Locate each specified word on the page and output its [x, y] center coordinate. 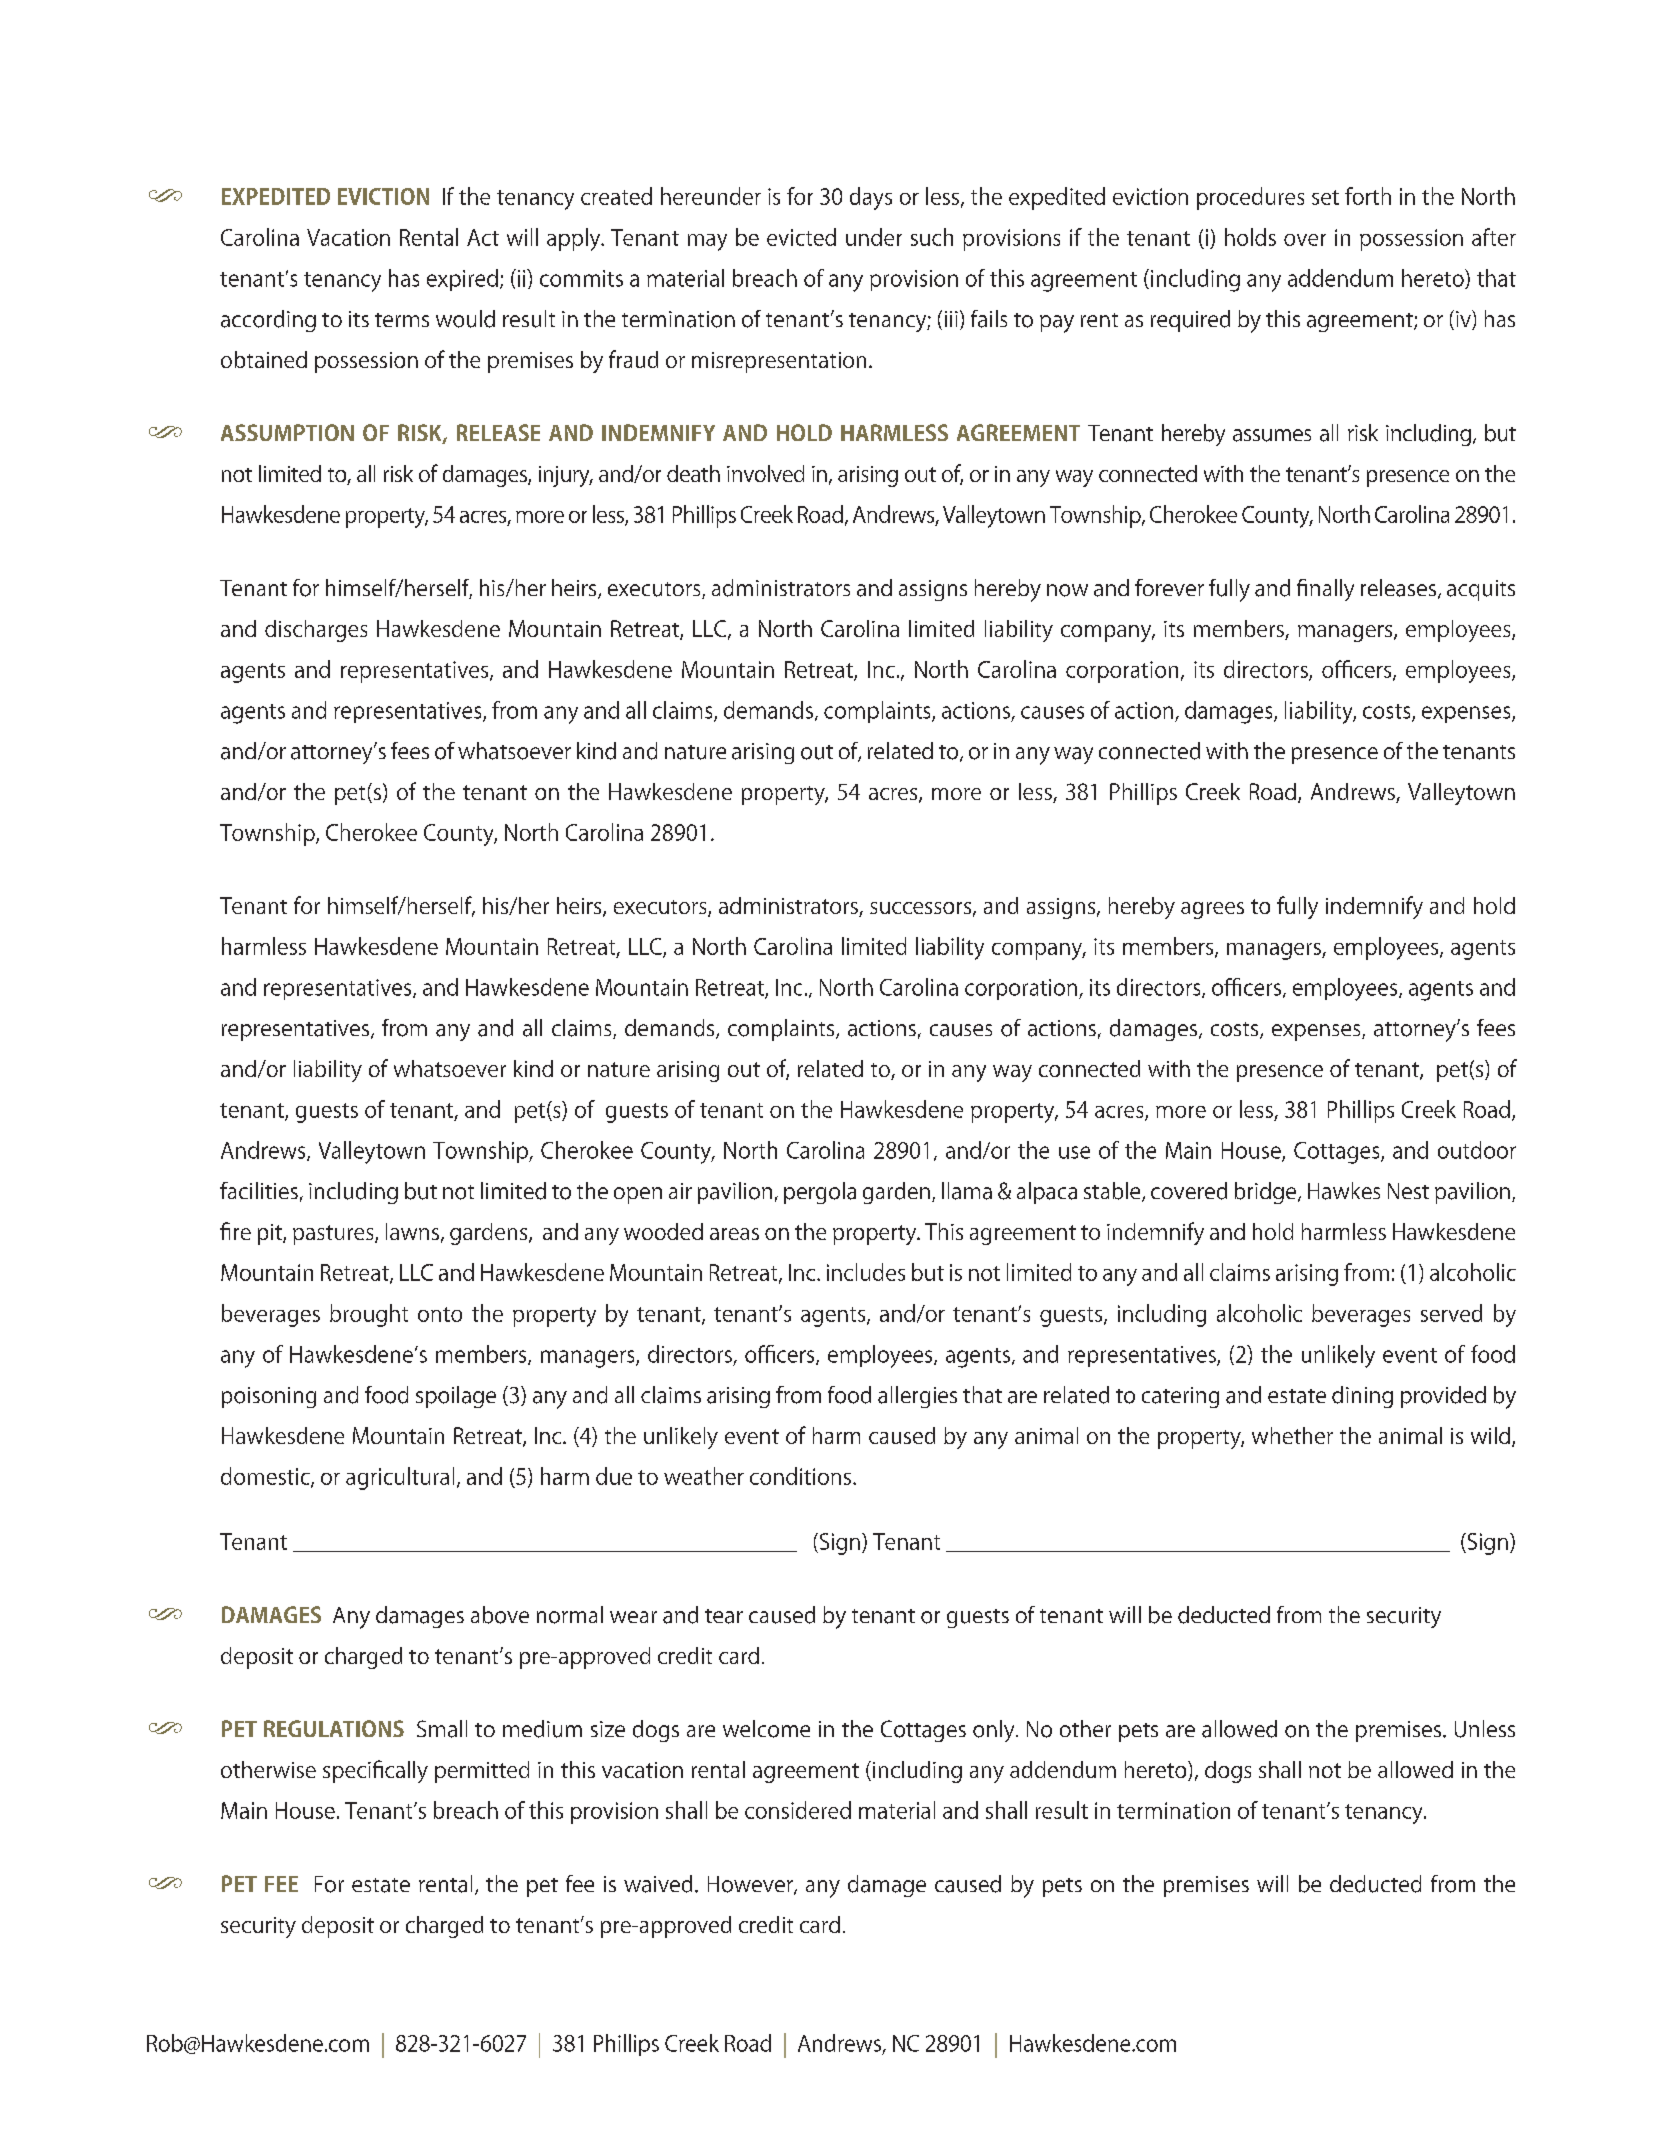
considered [798, 1810]
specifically [375, 1771]
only [995, 1731]
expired [462, 280]
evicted [801, 237]
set [1325, 197]
